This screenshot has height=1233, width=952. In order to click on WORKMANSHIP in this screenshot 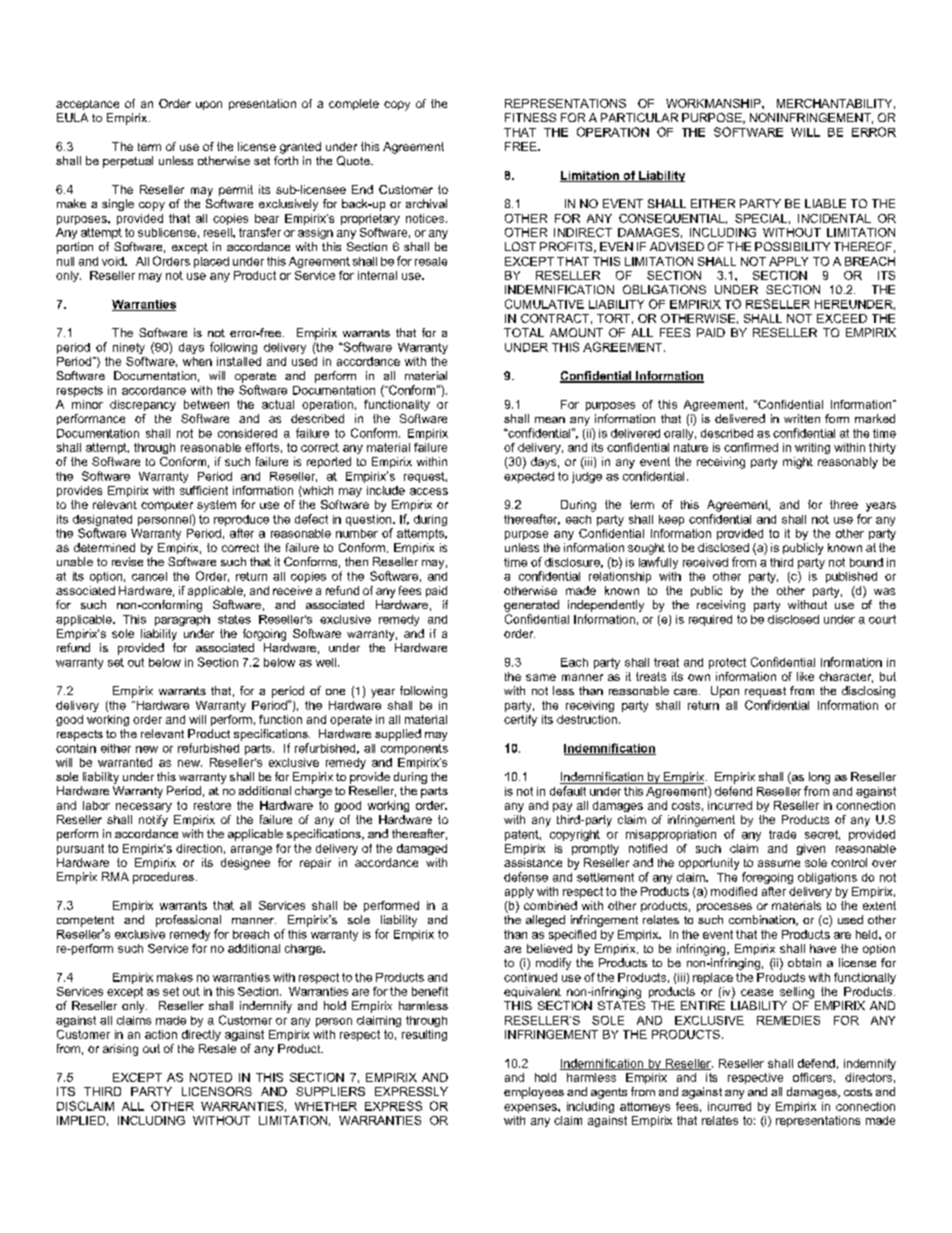, I will do `click(714, 103)`.
